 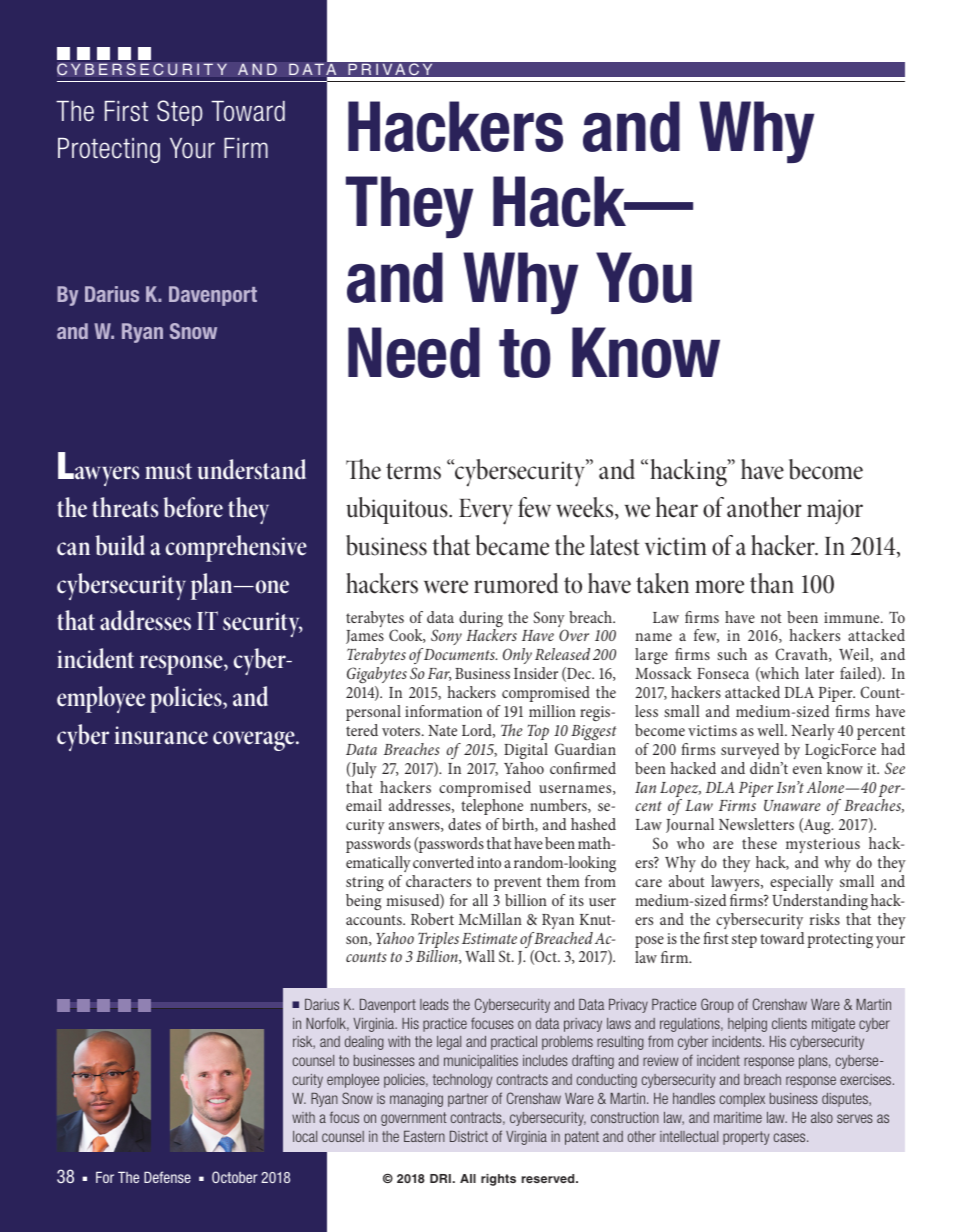 What do you see at coordinates (446, 587) in the page?
I see `were` at bounding box center [446, 587].
